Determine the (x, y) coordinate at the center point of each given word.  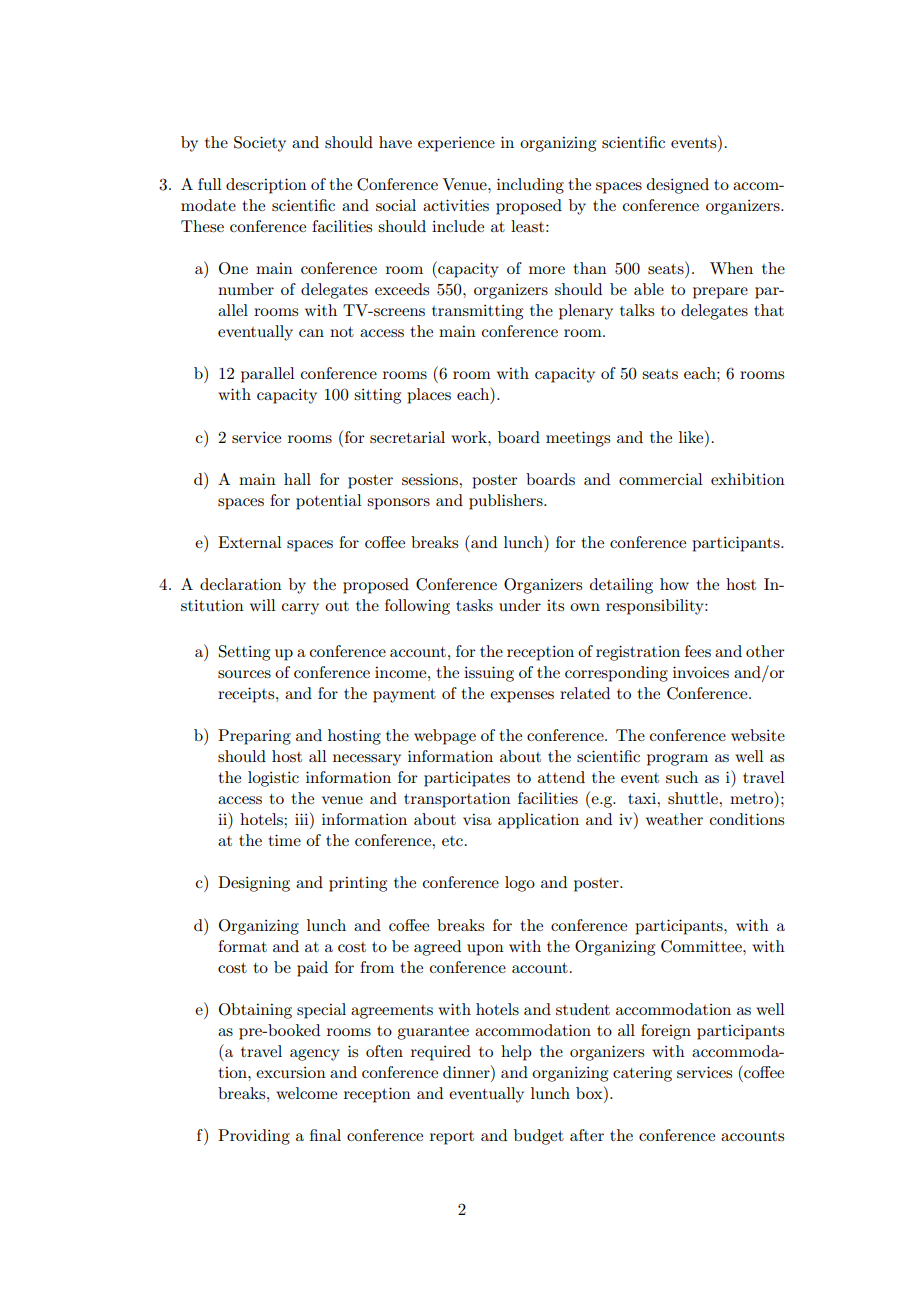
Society (260, 144)
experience (456, 144)
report (452, 1138)
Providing (254, 1137)
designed (678, 186)
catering (642, 1074)
